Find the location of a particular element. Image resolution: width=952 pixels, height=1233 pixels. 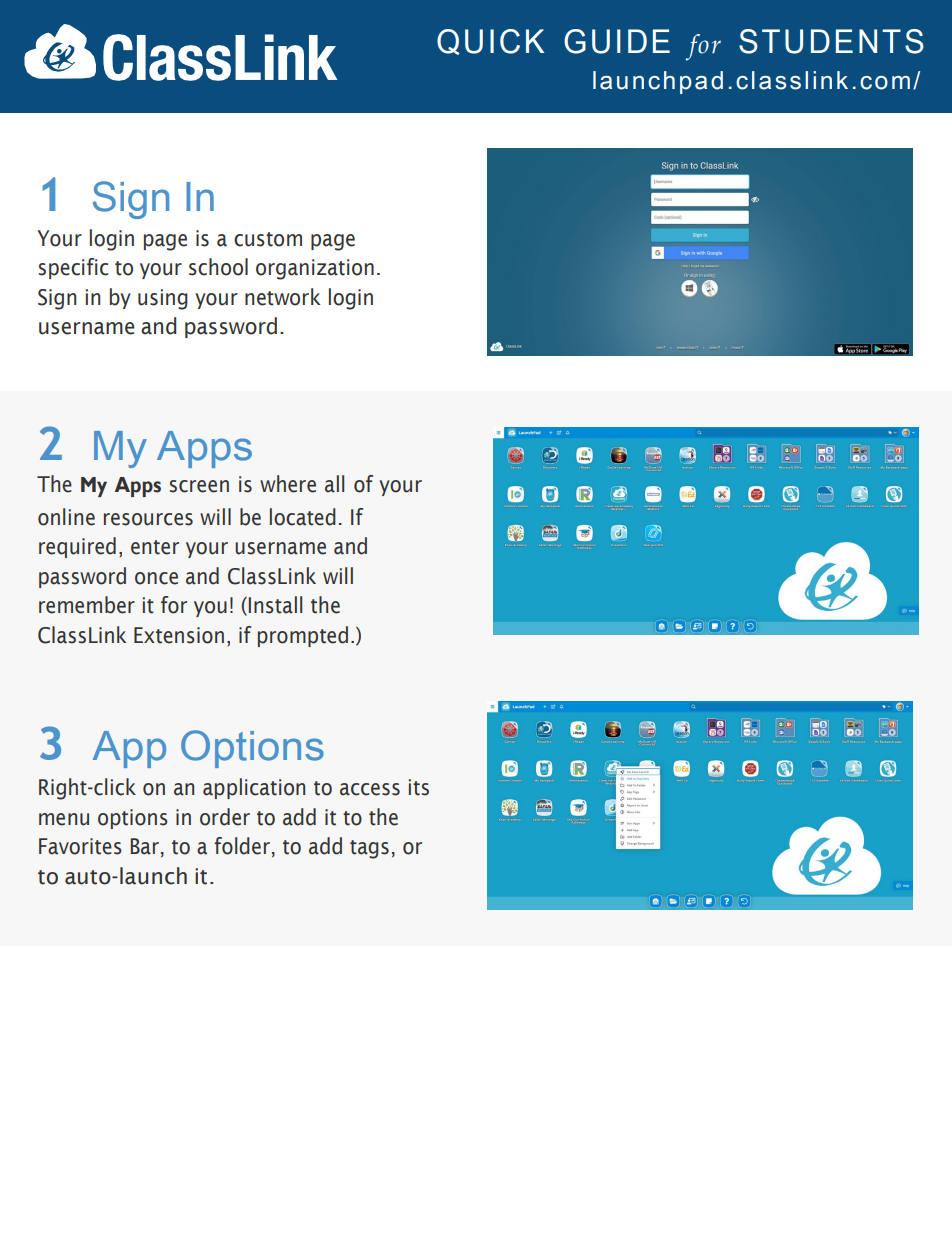

Bar is located at coordinates (144, 846).
